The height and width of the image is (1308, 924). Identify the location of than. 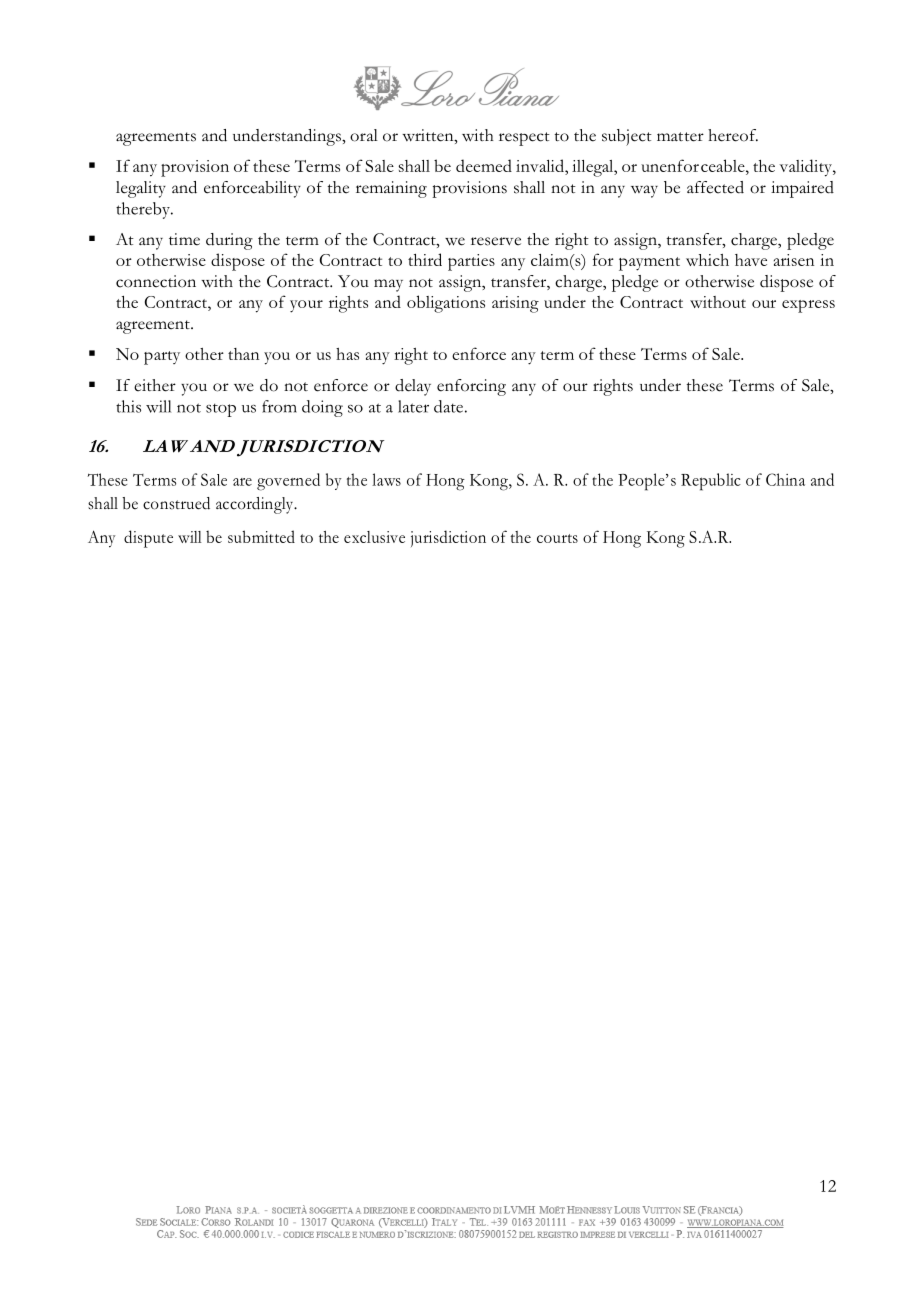
(243, 354).
